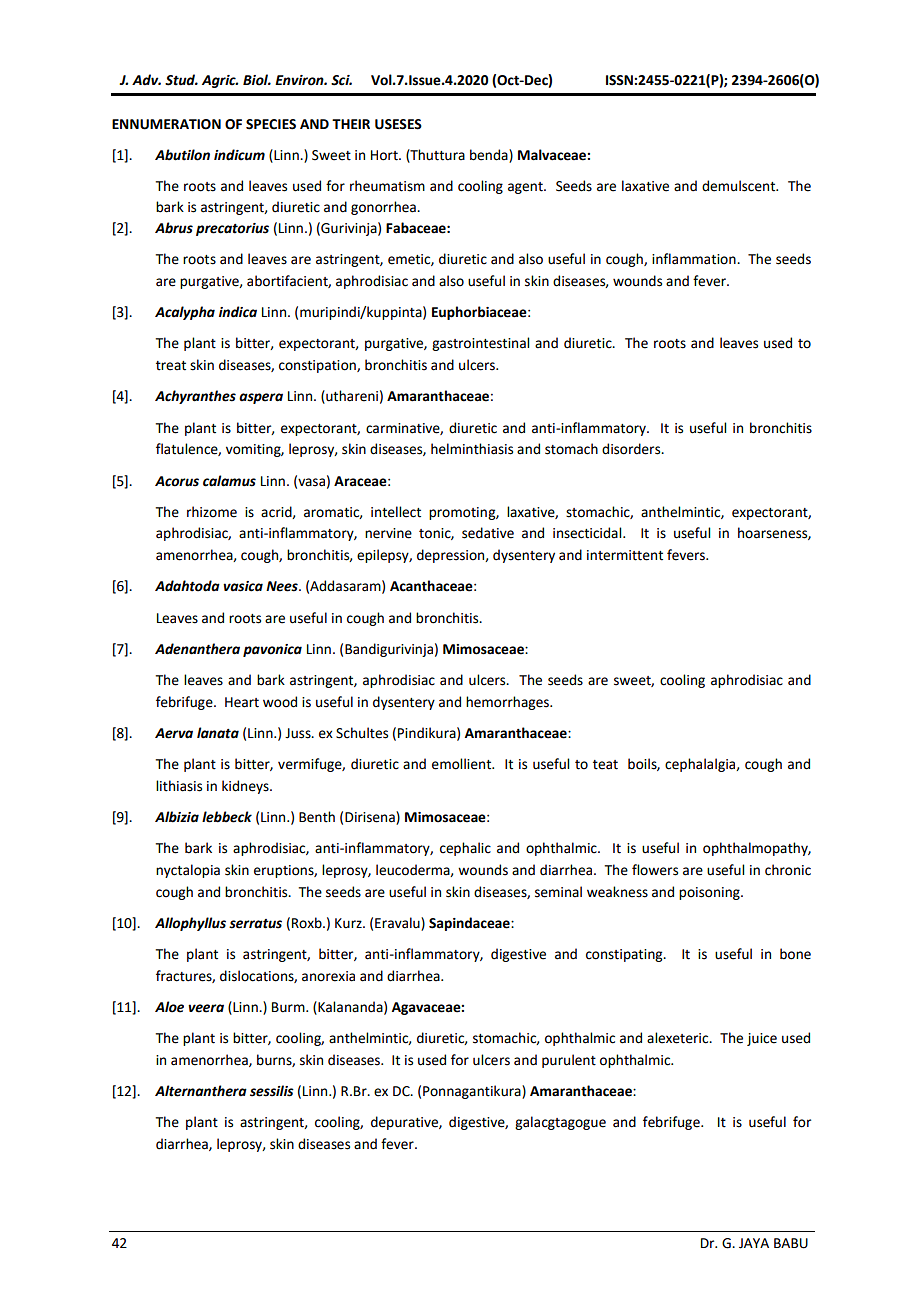  Describe the element at coordinates (508, 703) in the screenshot. I see `hemorrhages` at that location.
